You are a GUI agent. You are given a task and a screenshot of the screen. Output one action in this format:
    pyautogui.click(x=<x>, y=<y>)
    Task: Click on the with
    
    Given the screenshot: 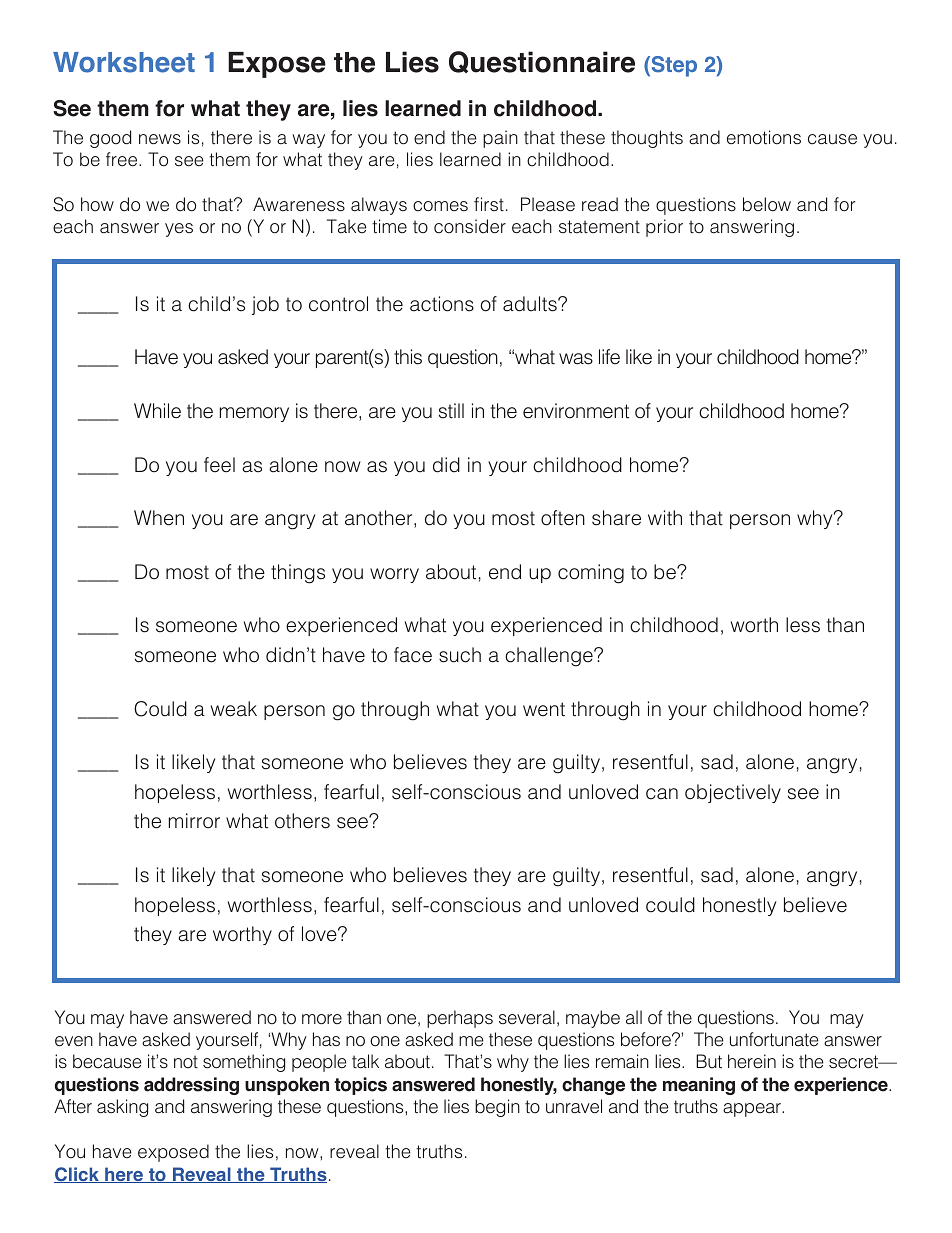 What is the action you would take?
    pyautogui.click(x=665, y=518)
